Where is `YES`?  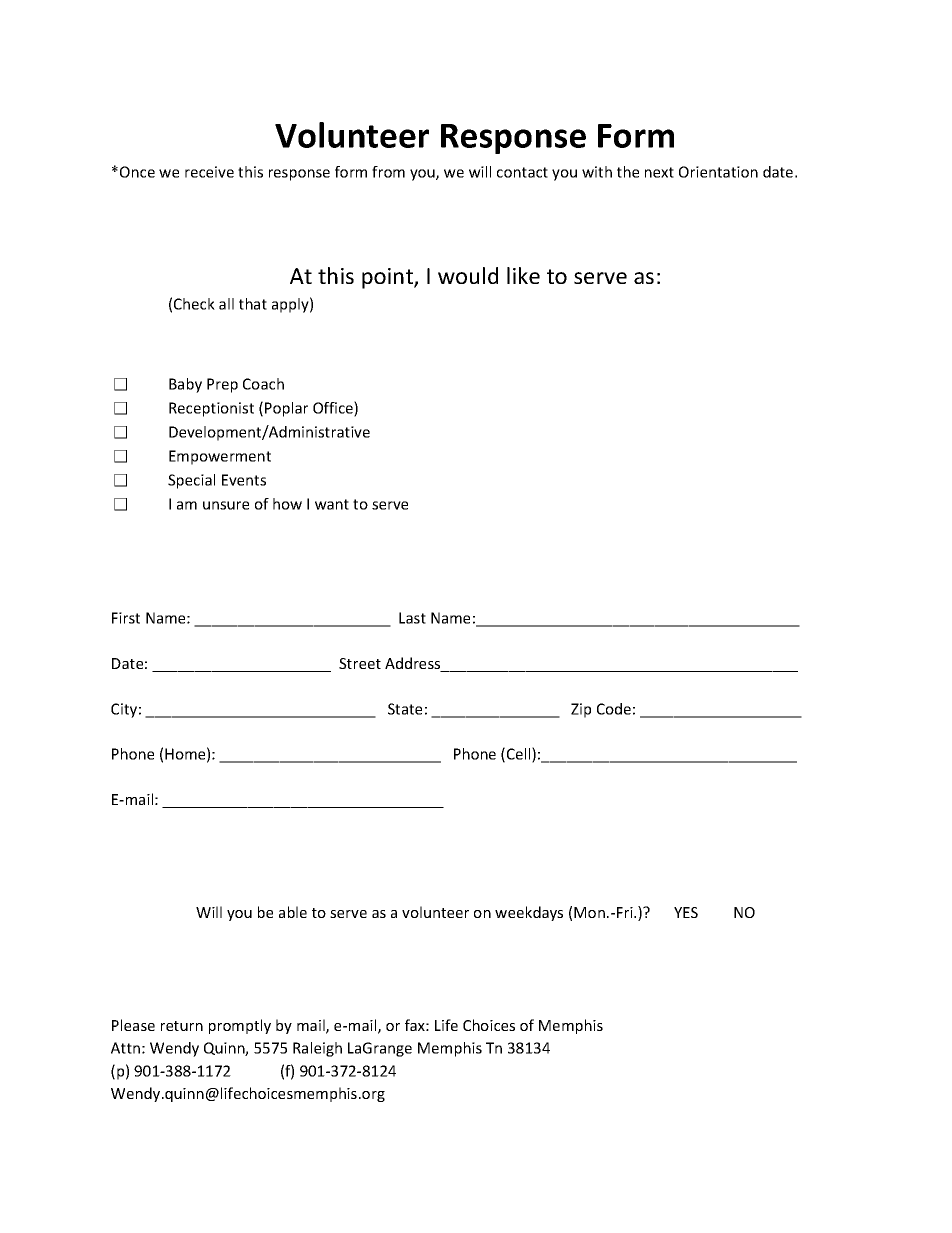
YES is located at coordinates (686, 912).
